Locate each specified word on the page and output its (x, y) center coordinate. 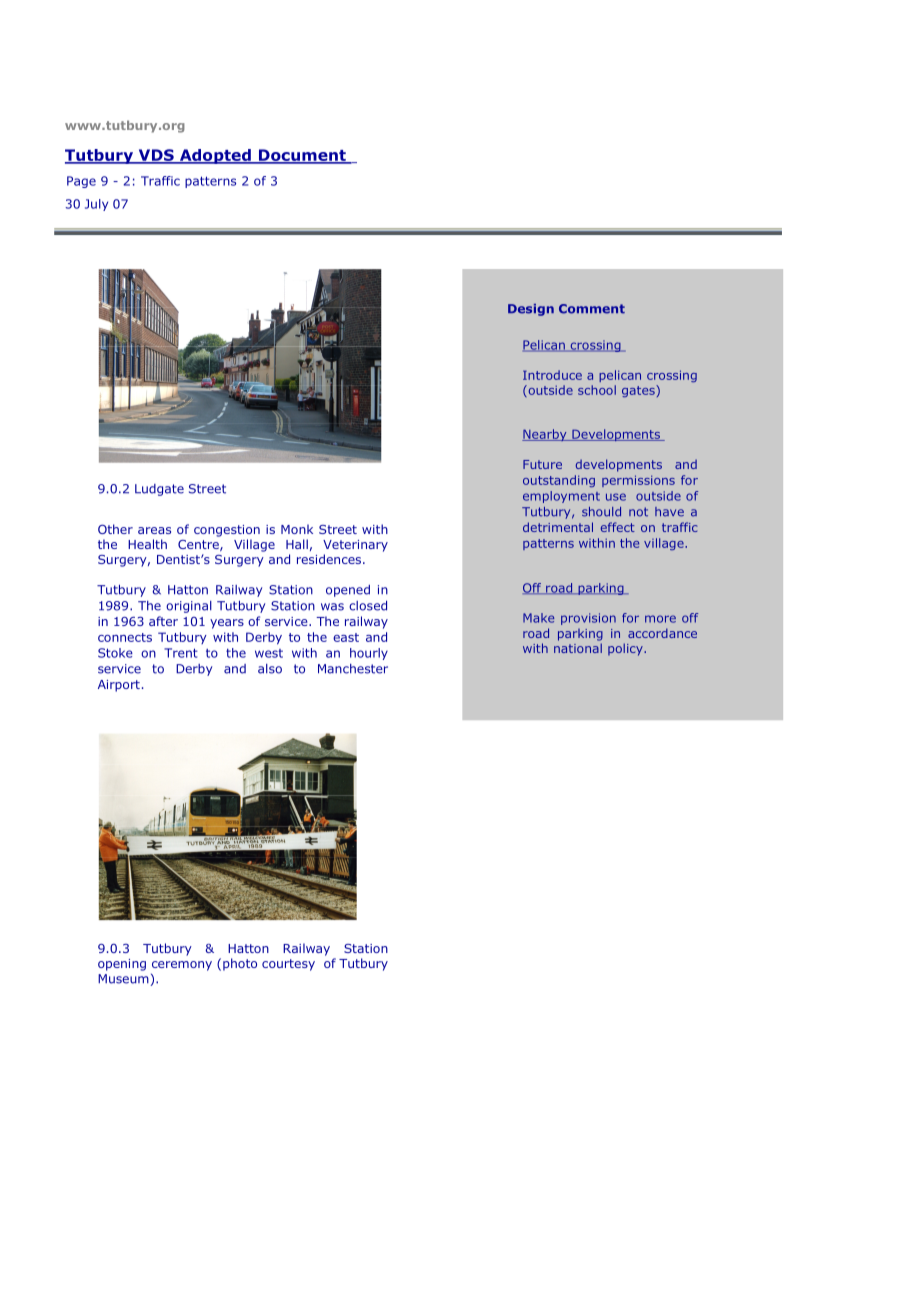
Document (302, 156)
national (578, 648)
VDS (156, 156)
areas (154, 530)
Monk (297, 529)
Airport (119, 686)
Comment (592, 309)
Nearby (545, 435)
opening (122, 965)
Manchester (353, 669)
